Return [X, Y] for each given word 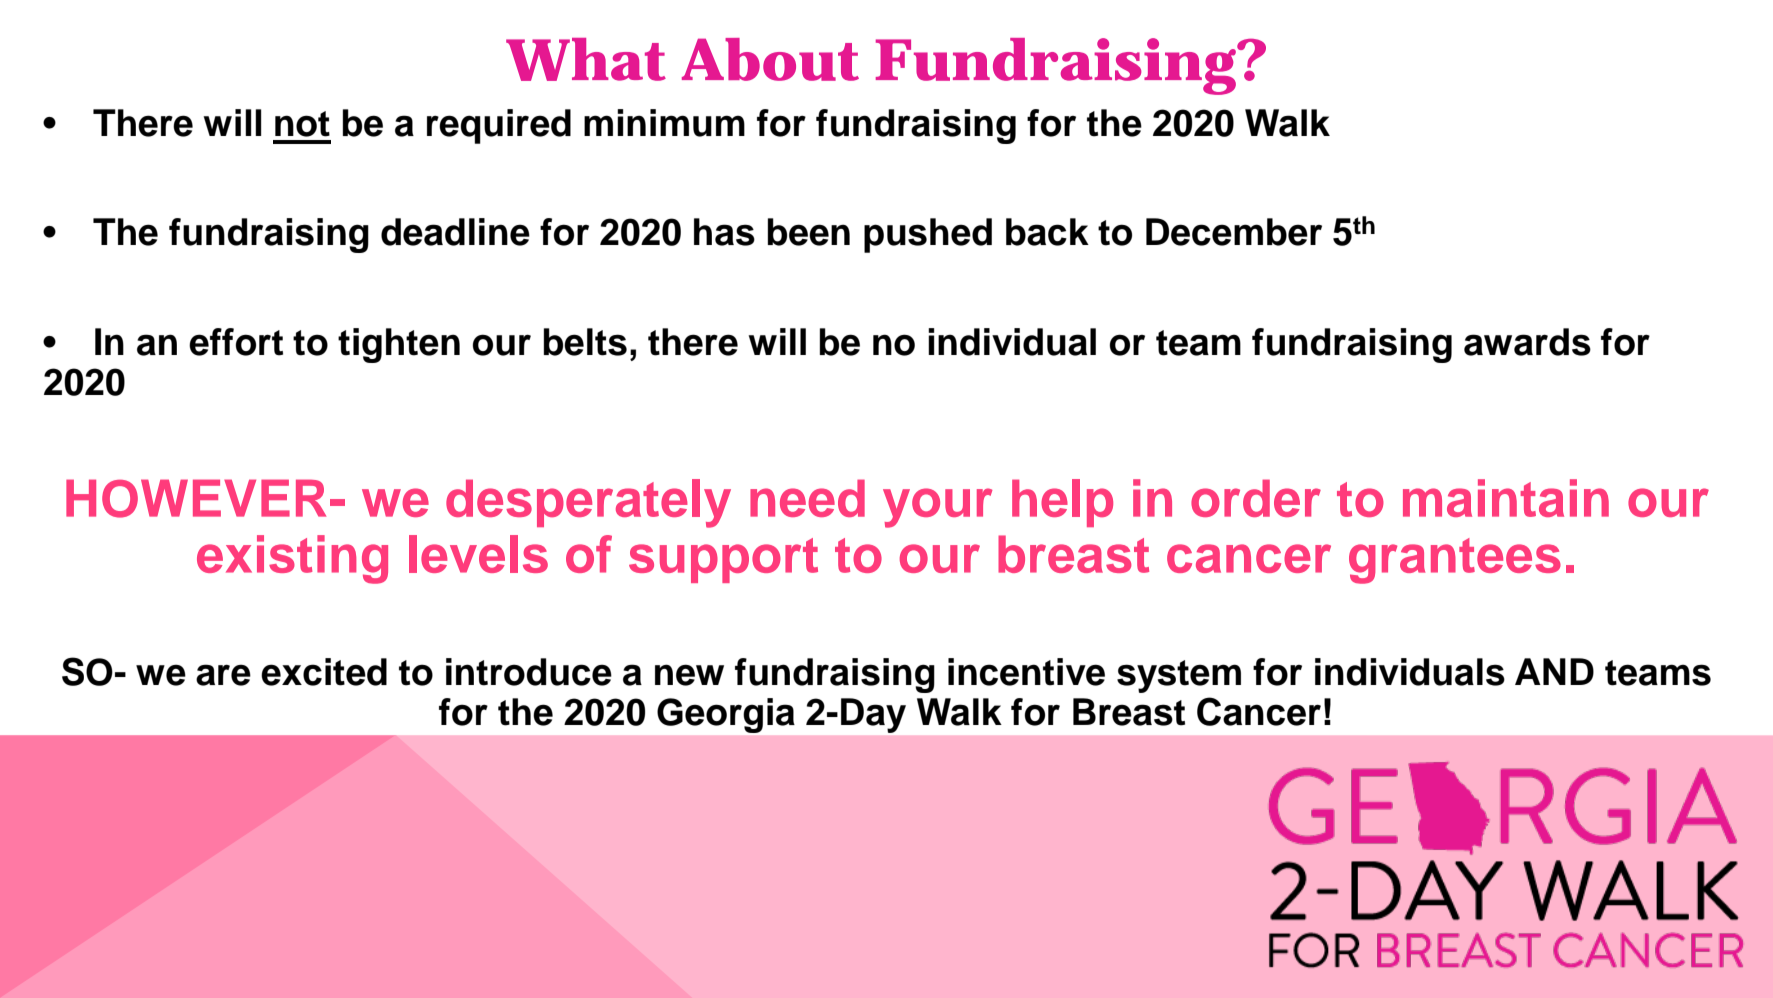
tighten [399, 345]
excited [324, 672]
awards [1527, 342]
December [1234, 232]
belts [585, 342]
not [302, 124]
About [770, 59]
